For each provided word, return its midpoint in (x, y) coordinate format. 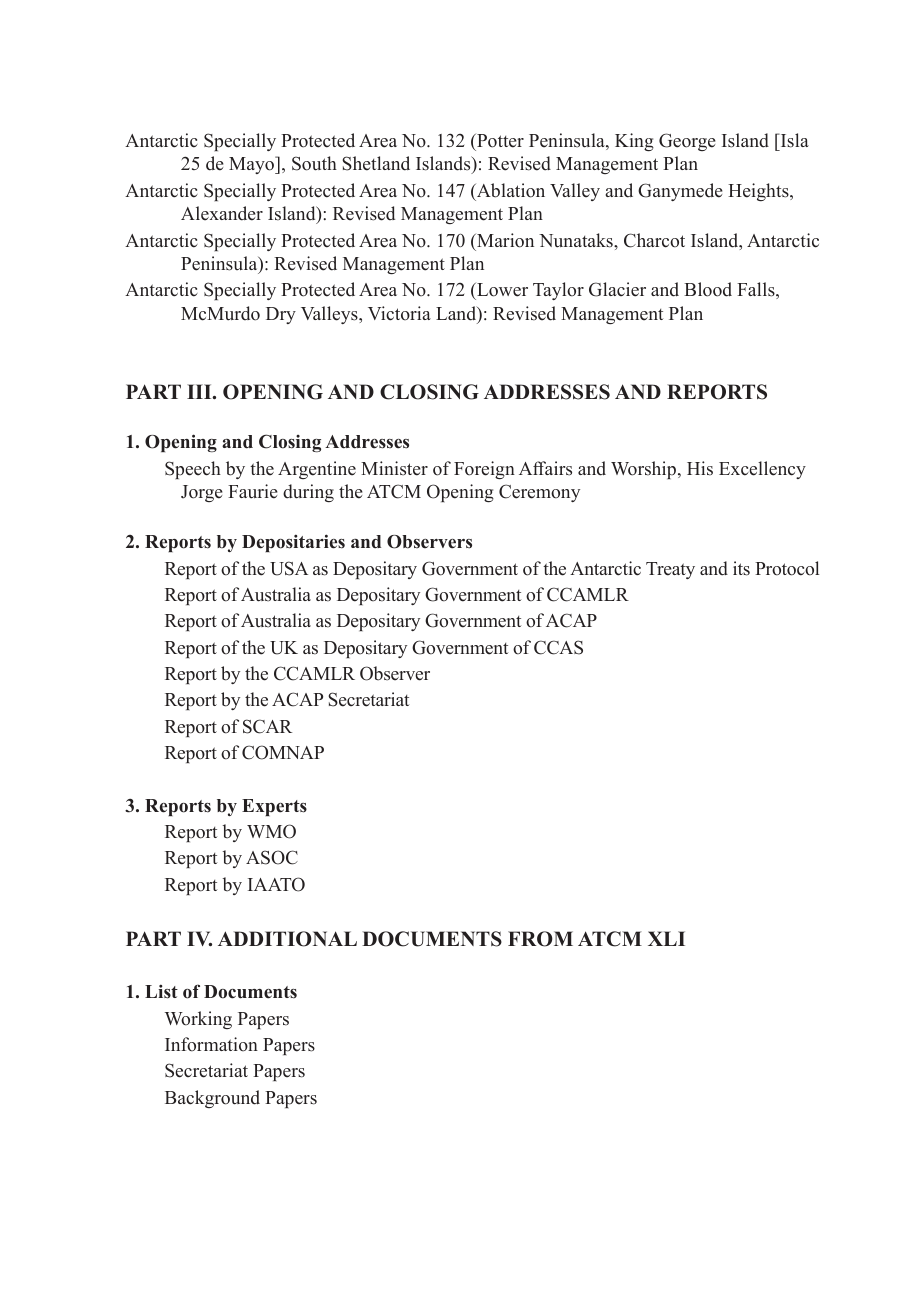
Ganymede (680, 192)
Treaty (670, 570)
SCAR (267, 726)
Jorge (202, 493)
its (741, 568)
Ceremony (539, 493)
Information (211, 1044)
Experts (274, 807)
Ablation (510, 190)
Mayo (252, 165)
